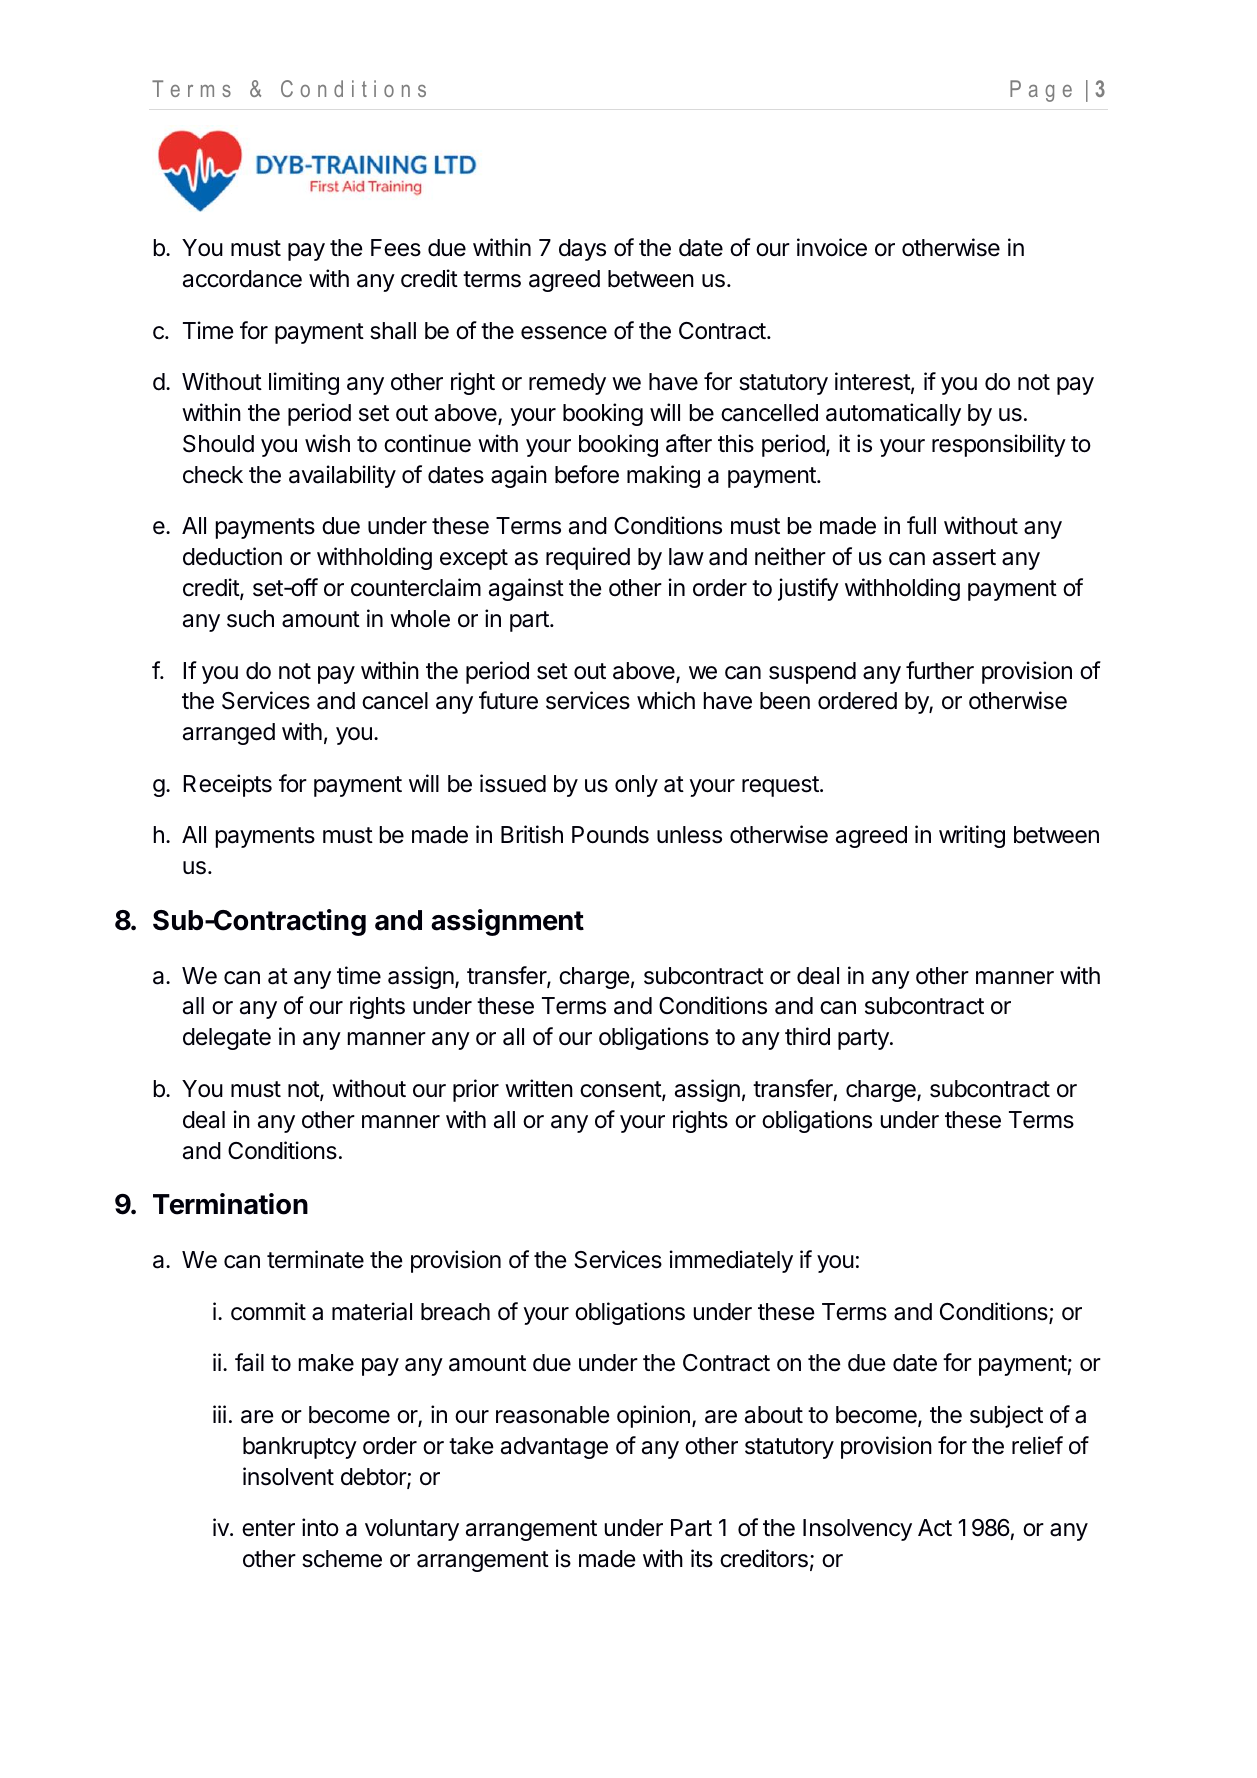 This screenshot has height=1778, width=1257. I want to click on delegate, so click(227, 1039).
